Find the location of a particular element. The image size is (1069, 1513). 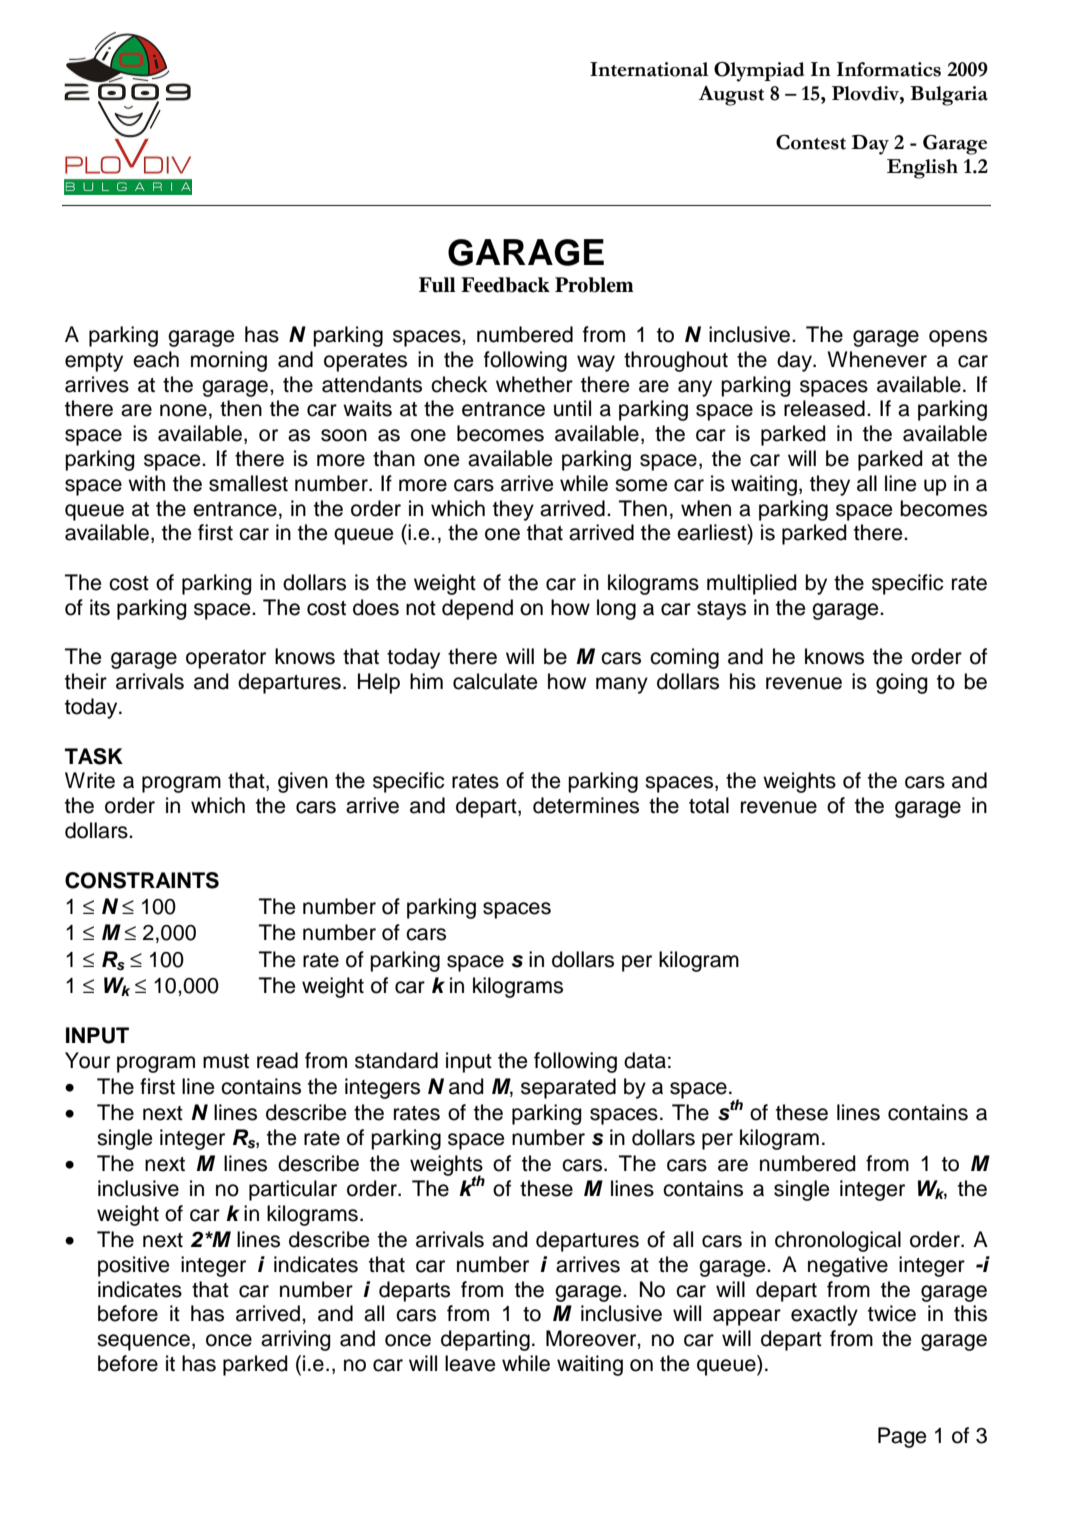

total is located at coordinates (709, 805).
